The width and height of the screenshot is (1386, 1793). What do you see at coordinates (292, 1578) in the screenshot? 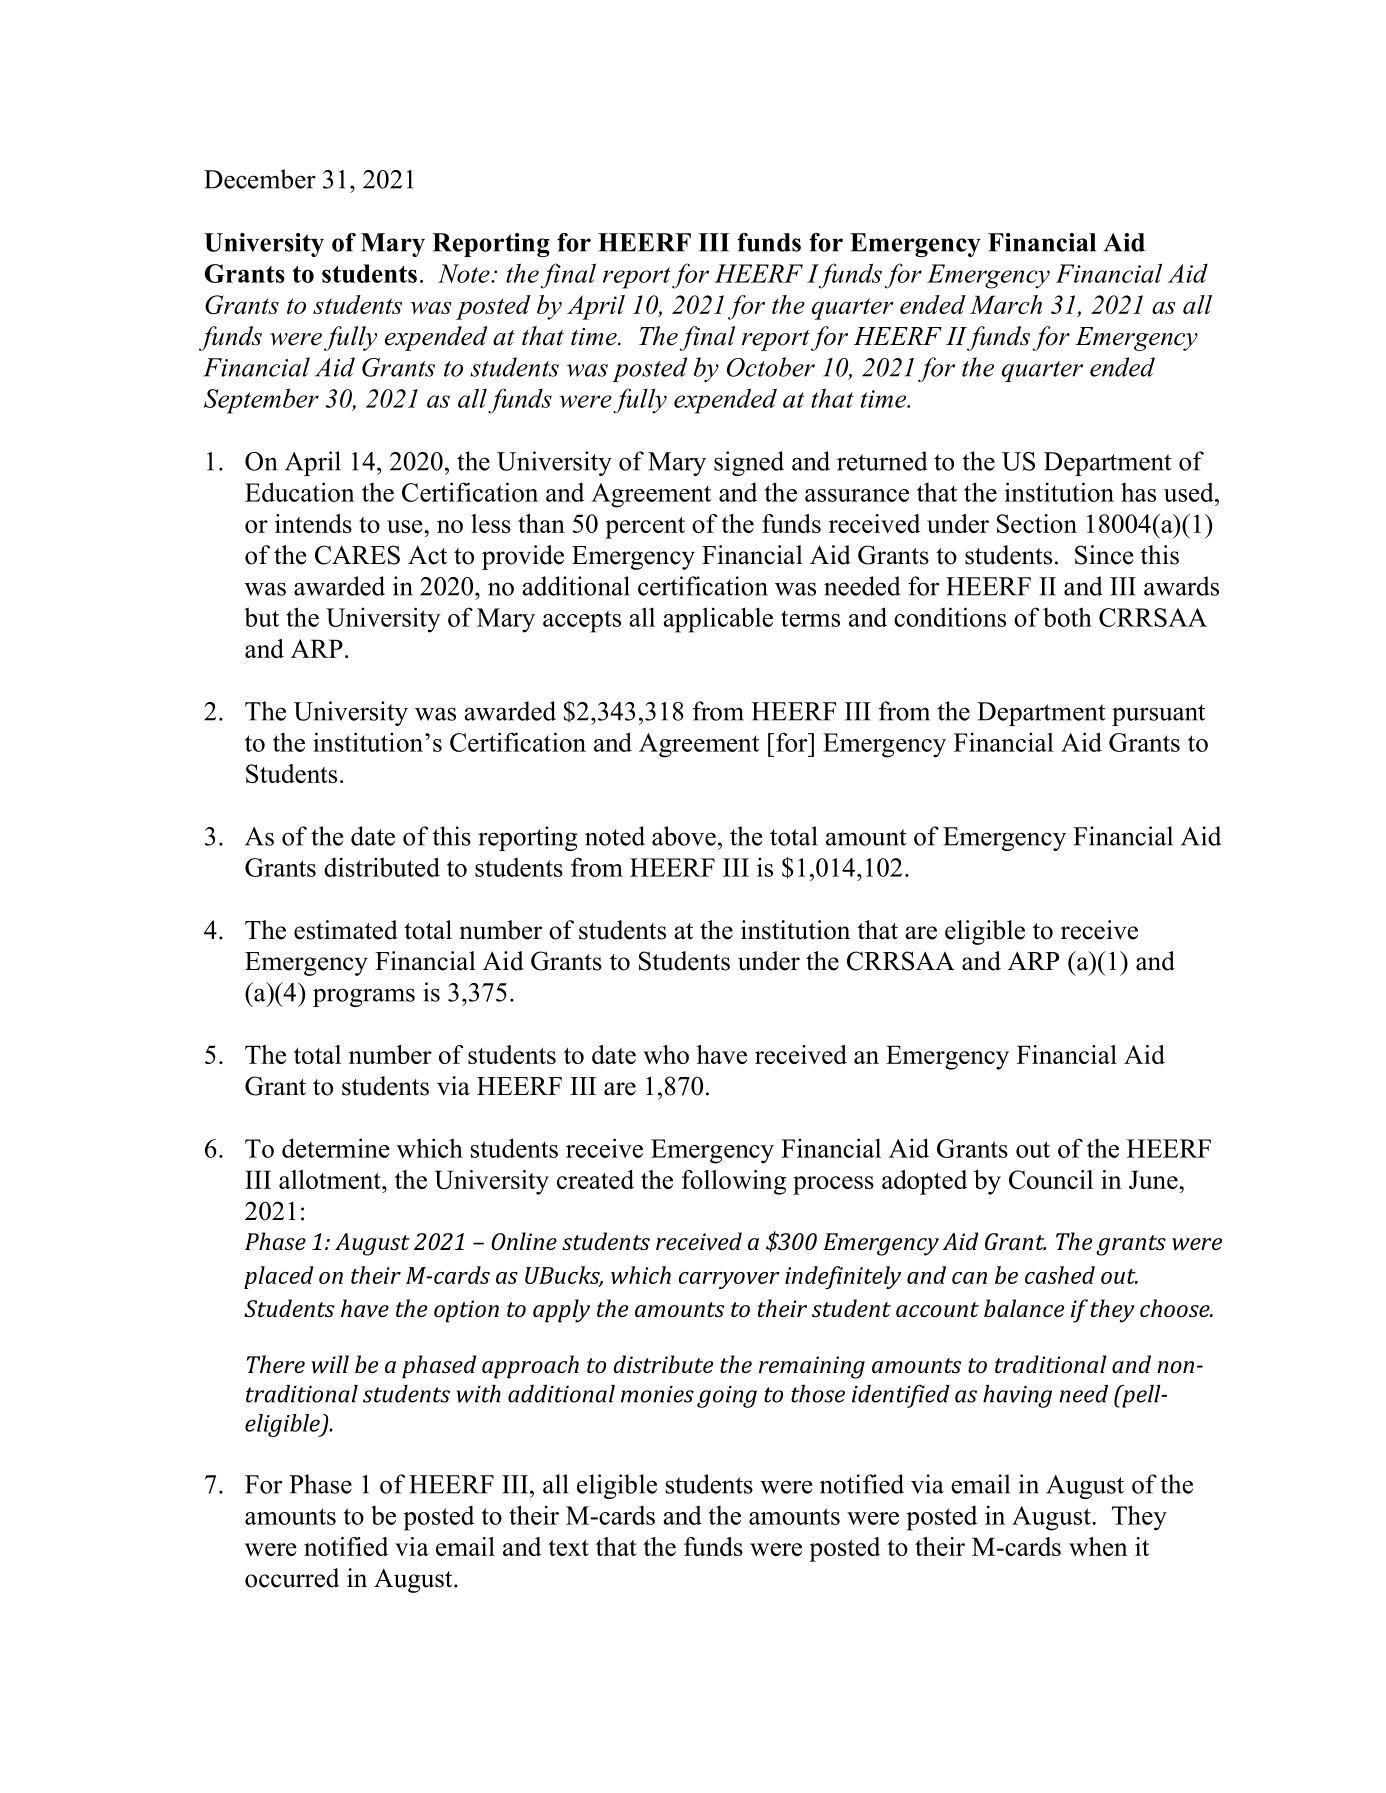
I see `occurred` at bounding box center [292, 1578].
